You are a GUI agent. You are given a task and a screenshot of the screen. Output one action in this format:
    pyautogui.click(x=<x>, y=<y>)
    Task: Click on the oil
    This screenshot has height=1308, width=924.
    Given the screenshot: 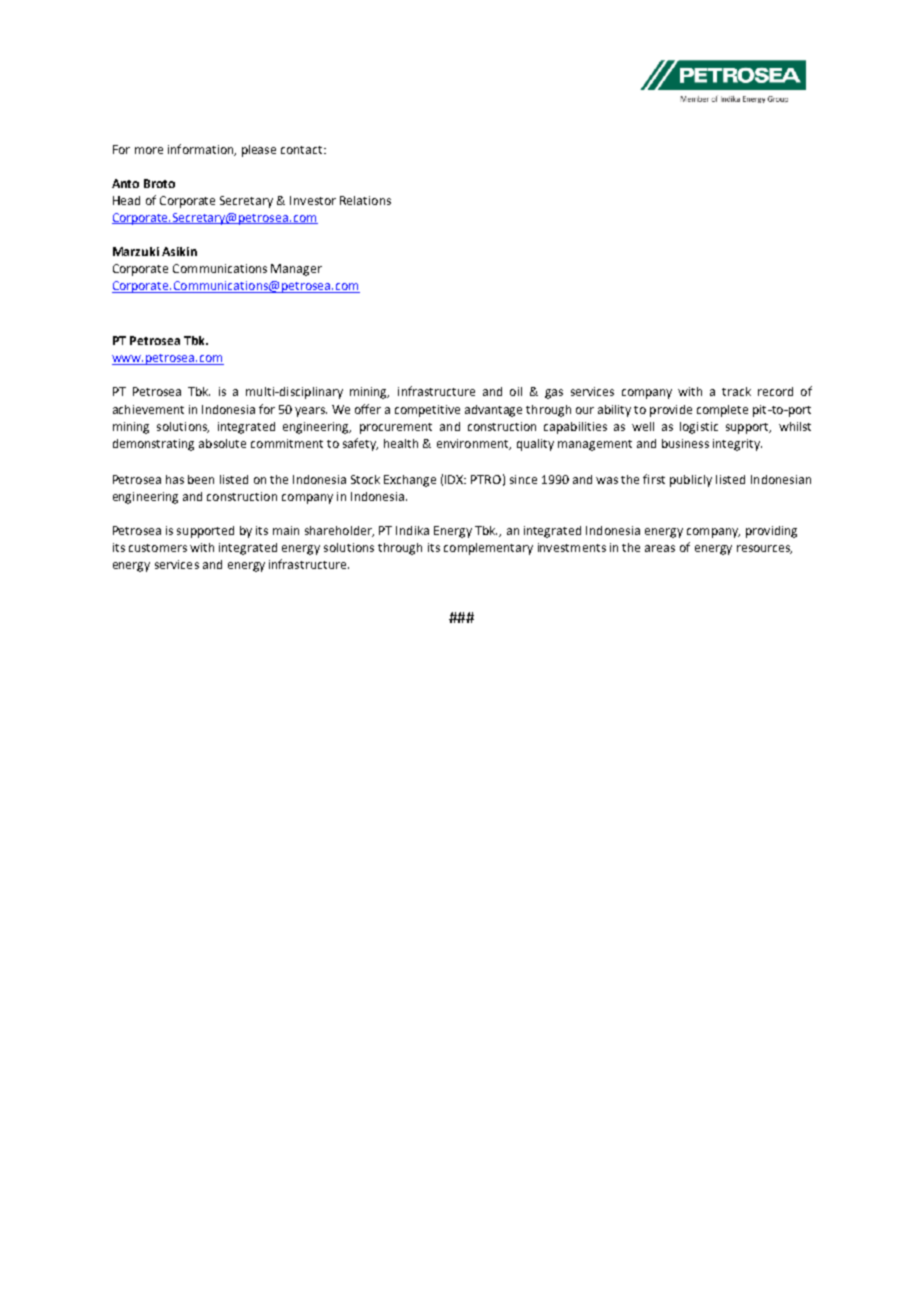 What is the action you would take?
    pyautogui.click(x=516, y=391)
